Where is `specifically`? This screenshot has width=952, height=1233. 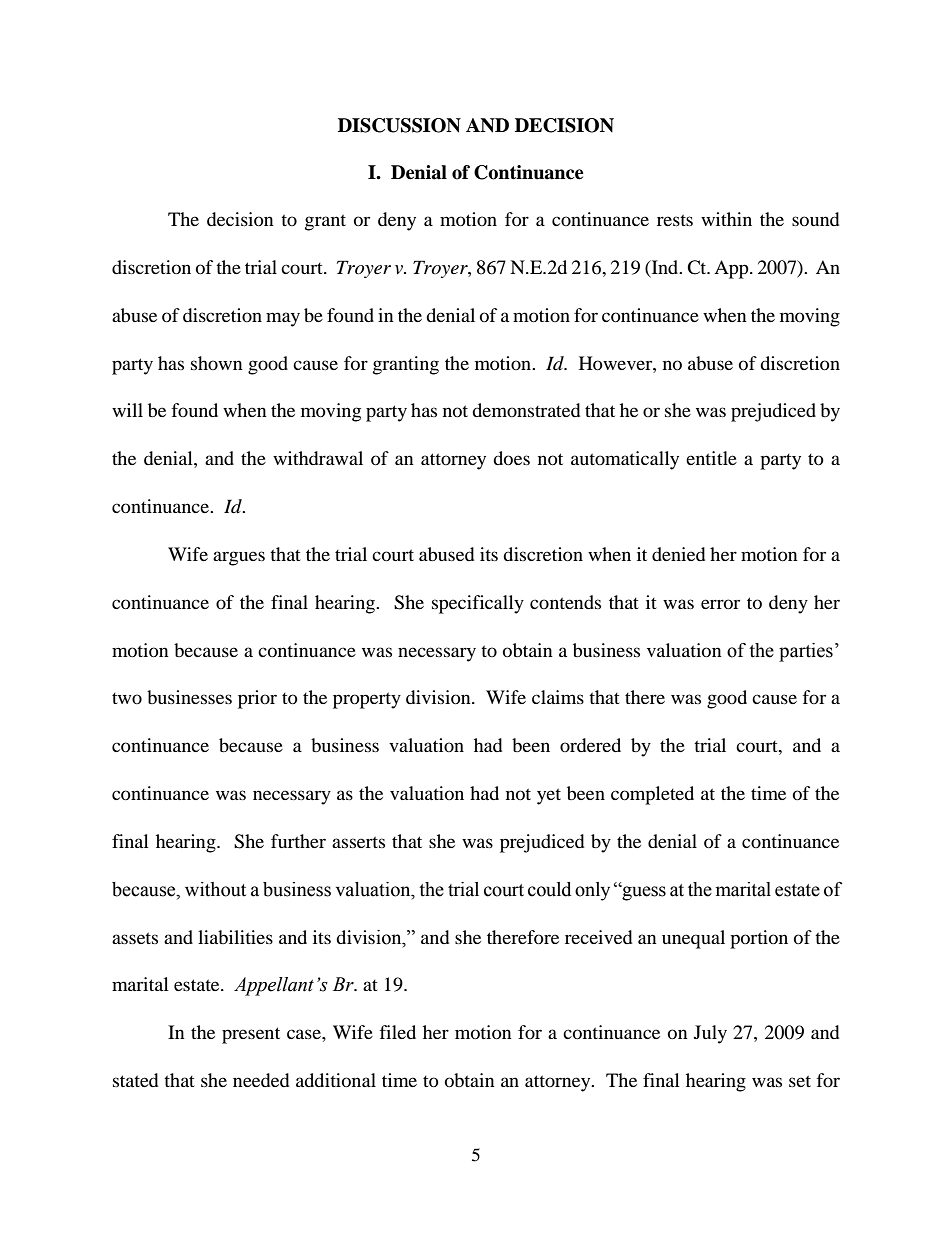
specifically is located at coordinates (478, 604).
